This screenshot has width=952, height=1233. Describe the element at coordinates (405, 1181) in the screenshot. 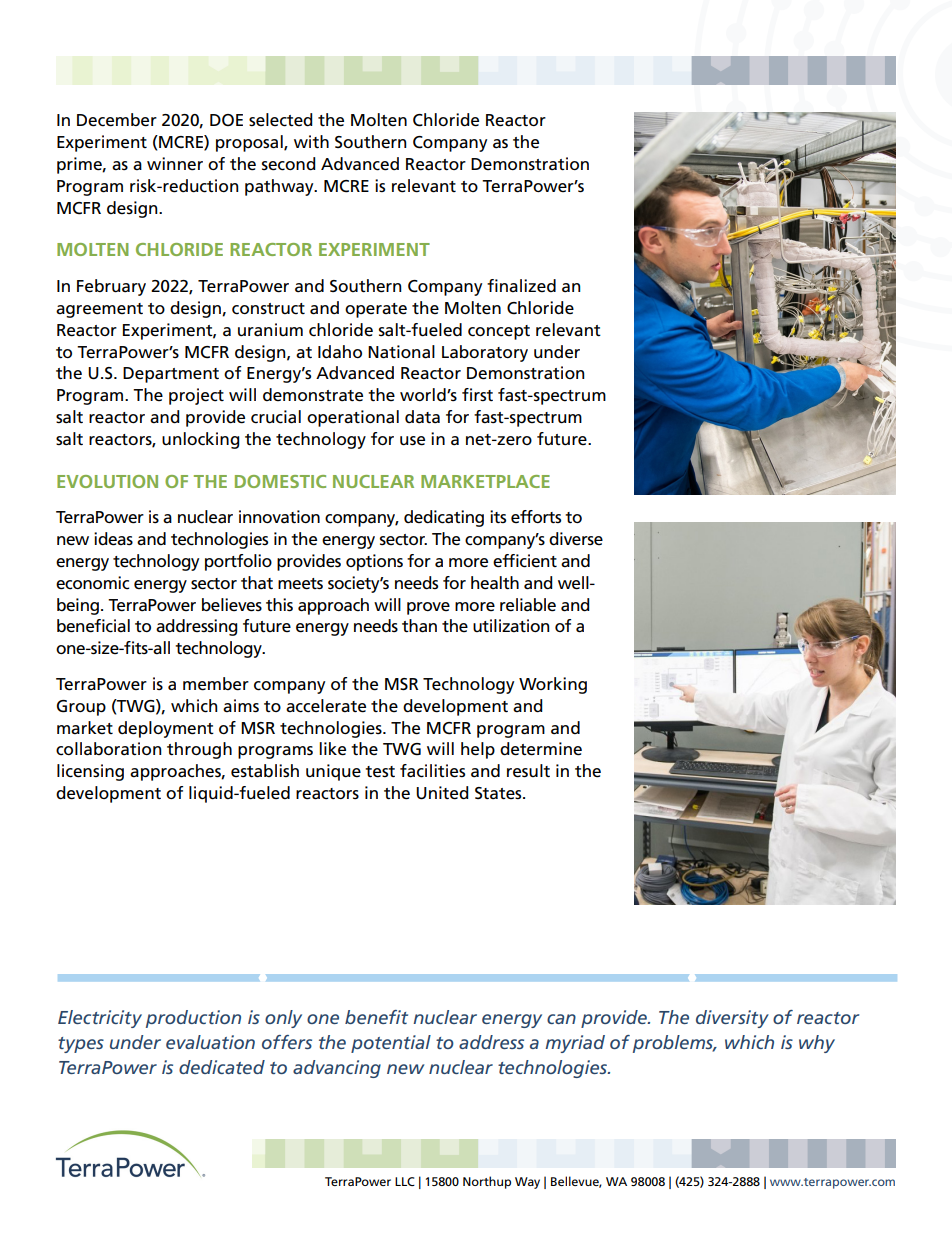

I see `LLC` at that location.
